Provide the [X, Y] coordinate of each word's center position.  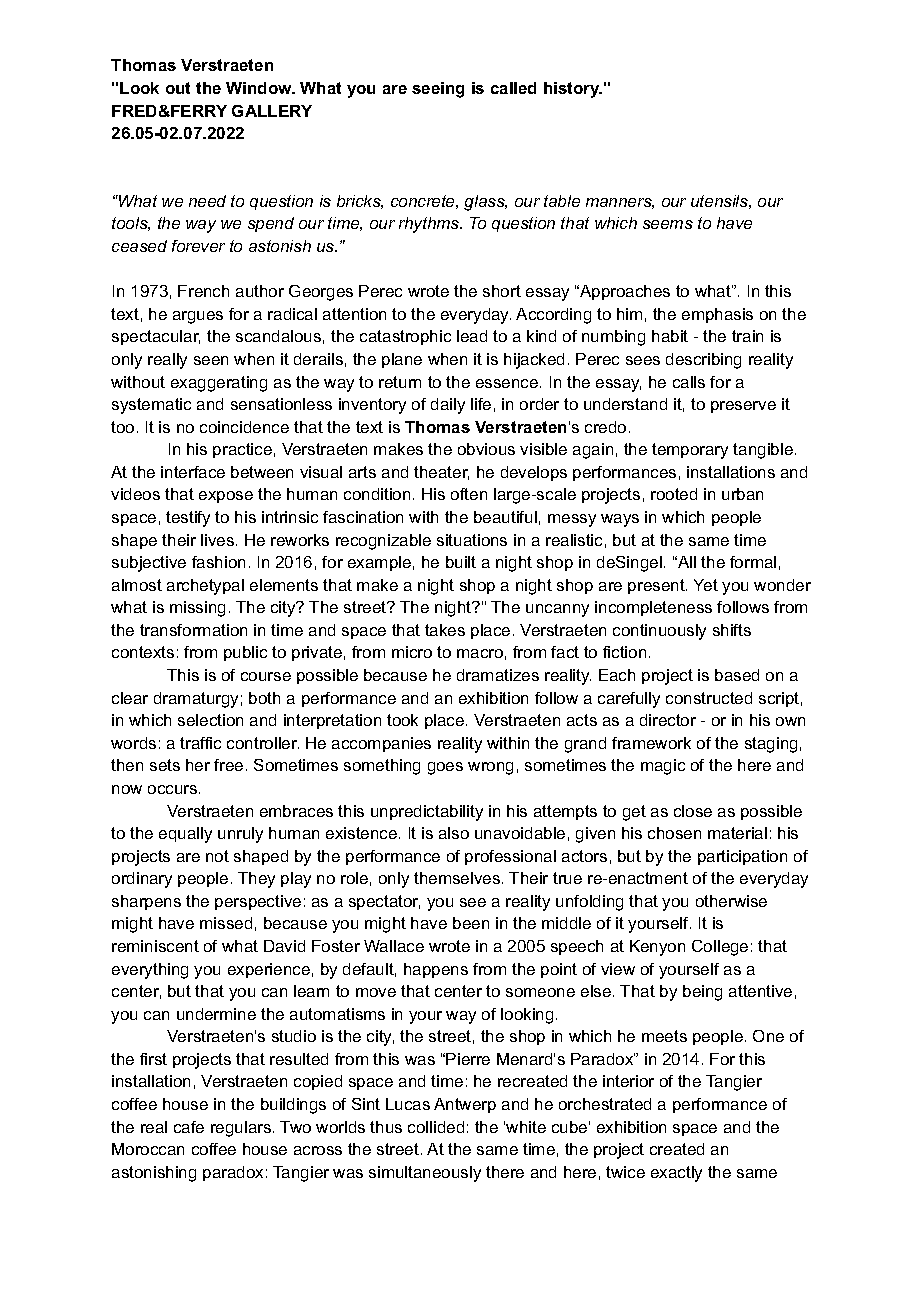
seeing [438, 90]
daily [448, 406]
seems [668, 224]
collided [436, 1127]
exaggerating [219, 384]
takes [445, 630]
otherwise [731, 901]
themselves [457, 878]
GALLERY [272, 111]
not [217, 856]
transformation [193, 630]
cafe [189, 1127]
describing [703, 361]
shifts [732, 630]
